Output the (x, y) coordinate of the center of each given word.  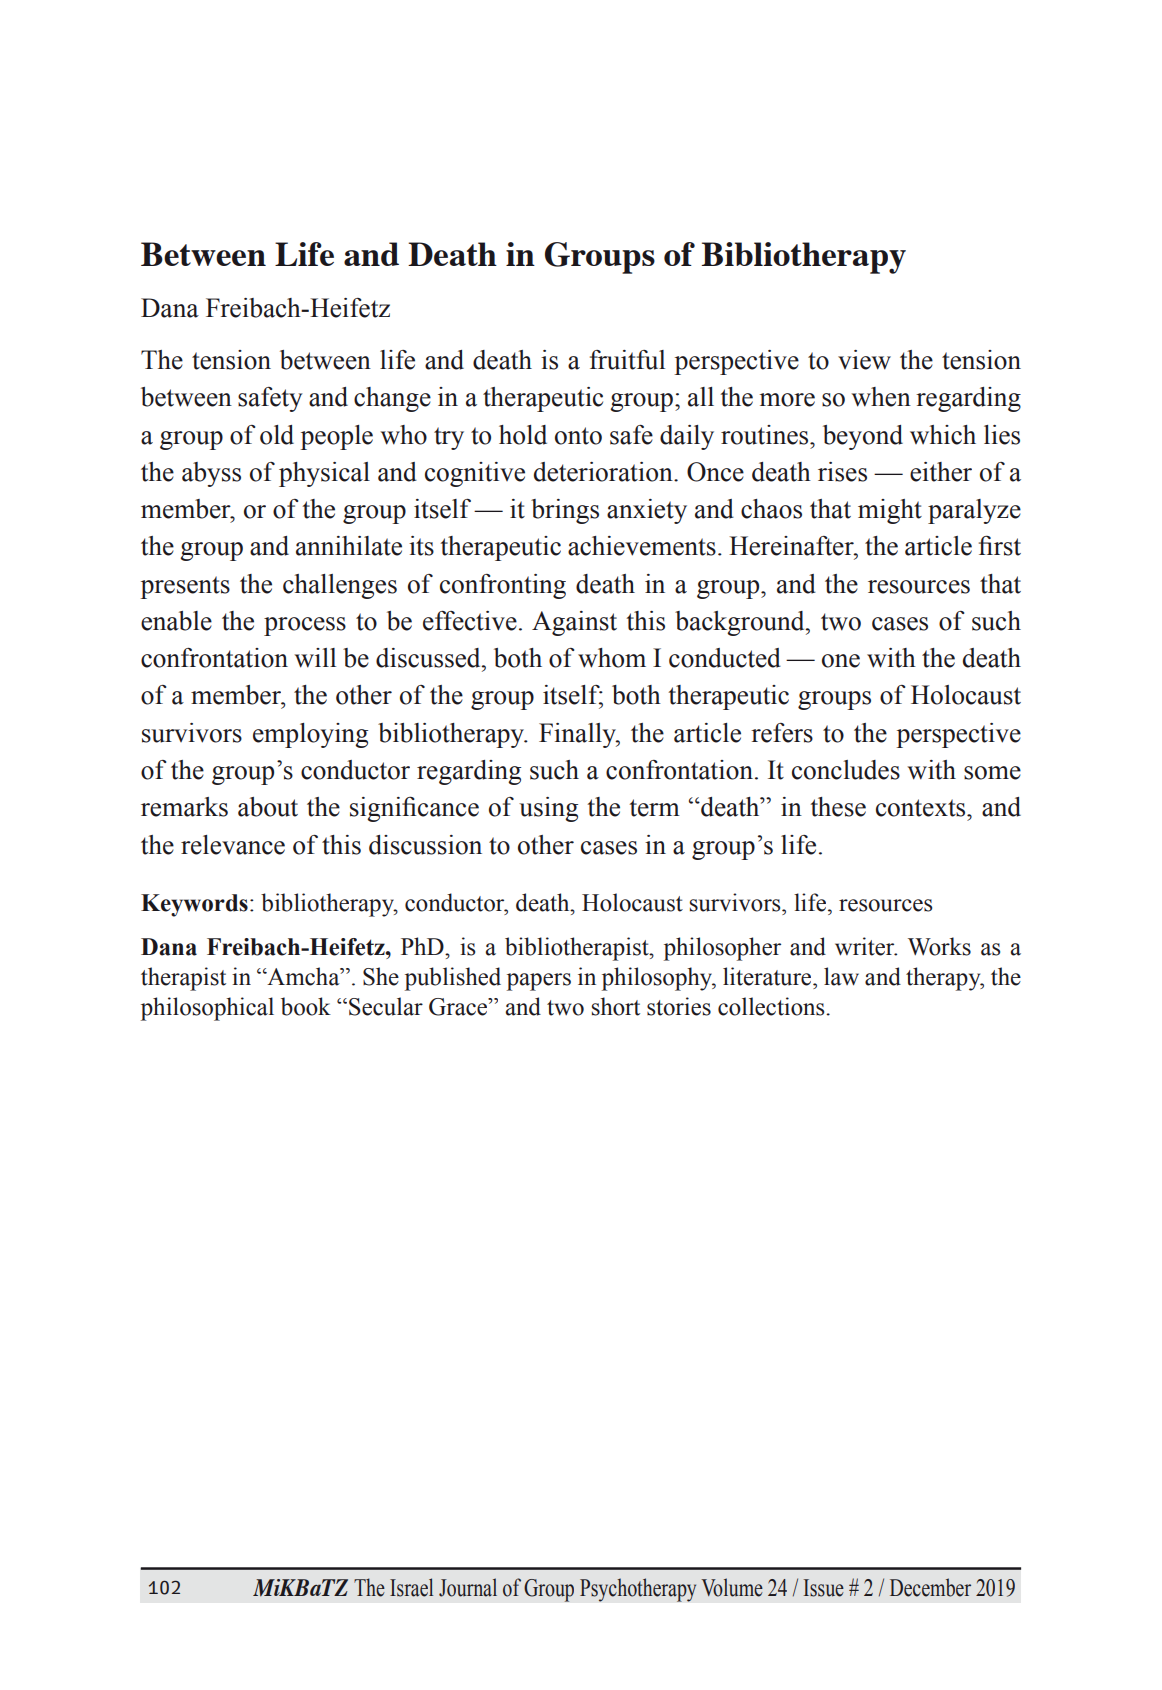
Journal (468, 1587)
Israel (411, 1587)
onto (578, 436)
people (336, 437)
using (548, 809)
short (616, 1006)
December (930, 1587)
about (268, 807)
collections (772, 1006)
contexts (922, 808)
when (881, 397)
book (306, 1006)
